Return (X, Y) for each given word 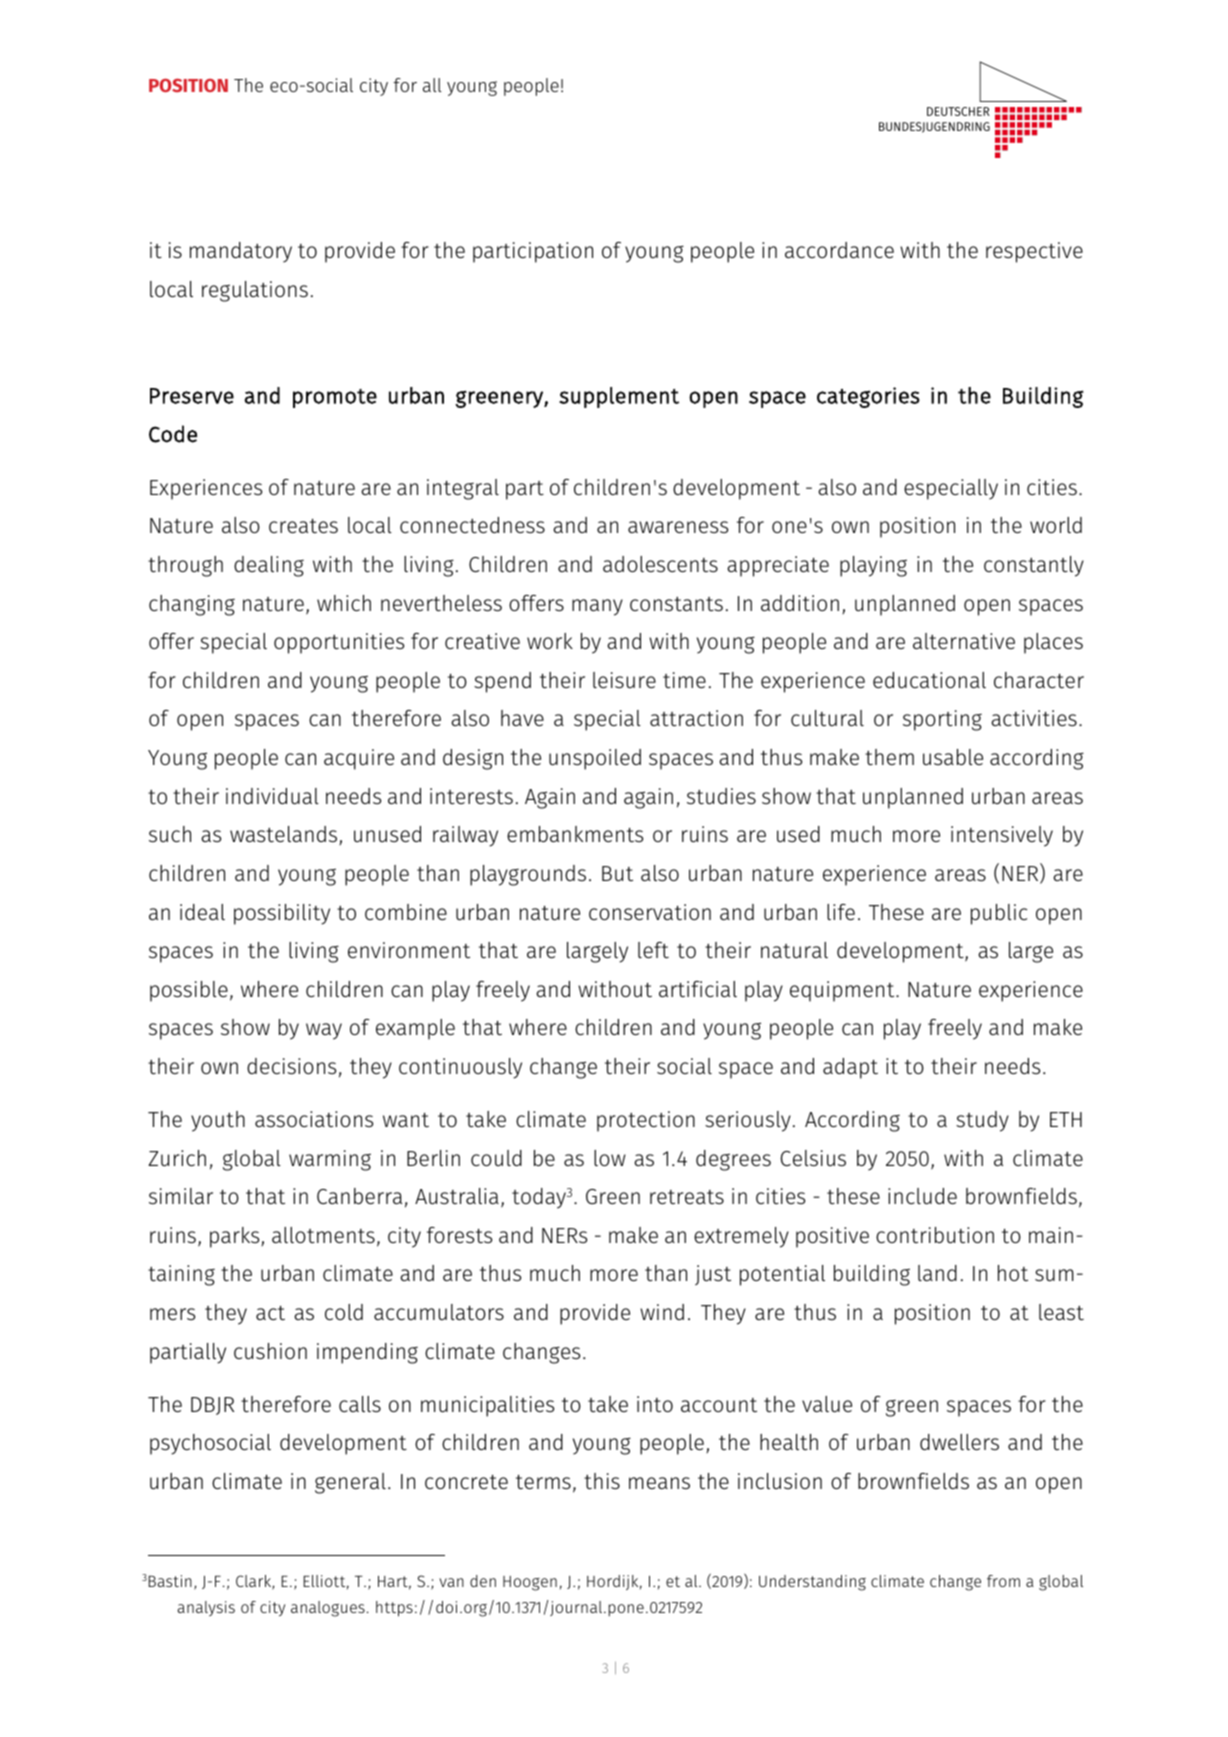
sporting (942, 720)
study (982, 1121)
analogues (328, 1609)
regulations (255, 291)
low (610, 1158)
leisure (624, 680)
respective (1034, 252)
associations (314, 1119)
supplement (619, 397)
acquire (359, 759)
